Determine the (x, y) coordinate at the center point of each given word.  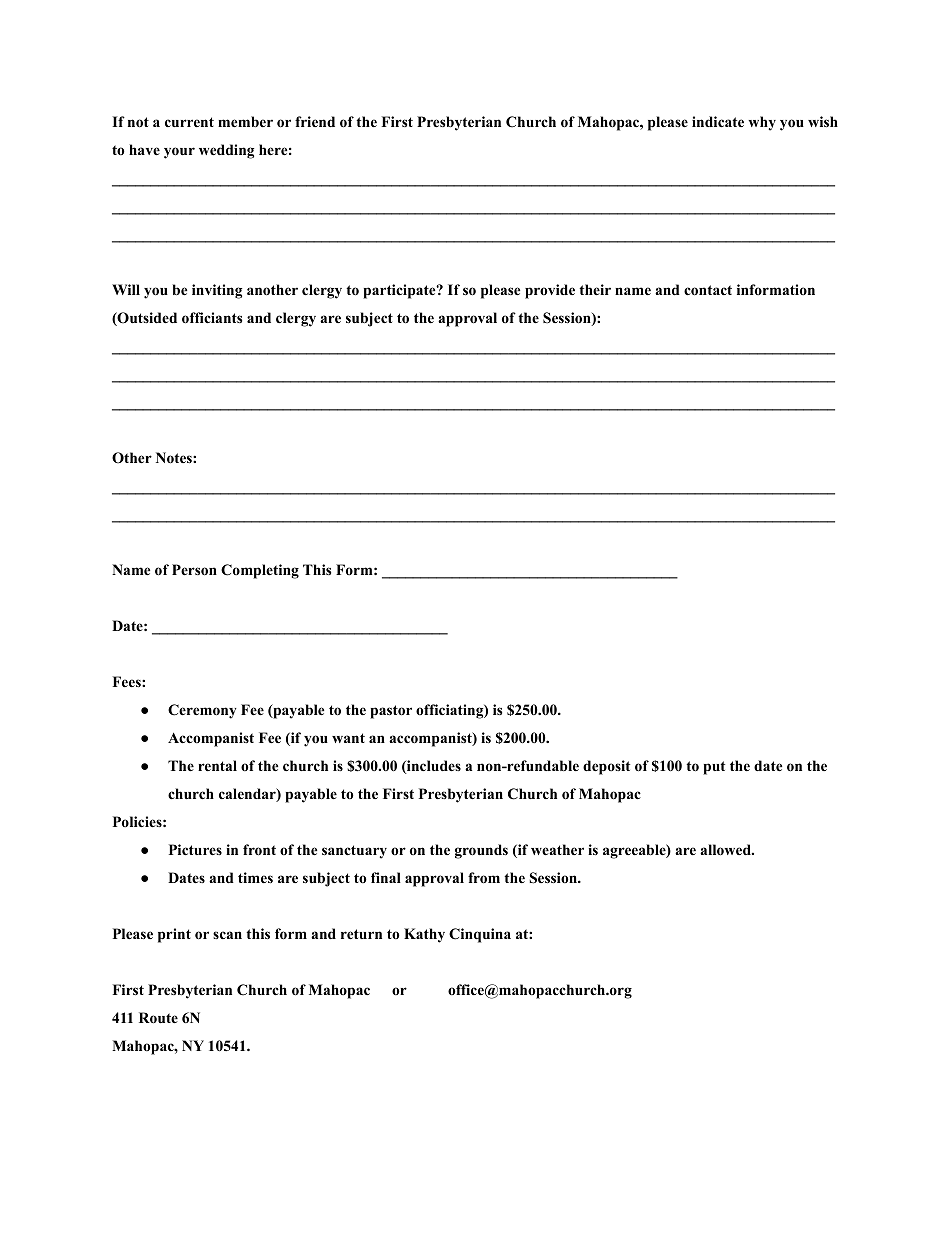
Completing (260, 571)
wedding (226, 151)
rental (217, 765)
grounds (481, 851)
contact (708, 290)
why (762, 123)
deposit (606, 767)
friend (315, 121)
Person (194, 570)
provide (550, 291)
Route (158, 1018)
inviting (217, 291)
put (714, 768)
